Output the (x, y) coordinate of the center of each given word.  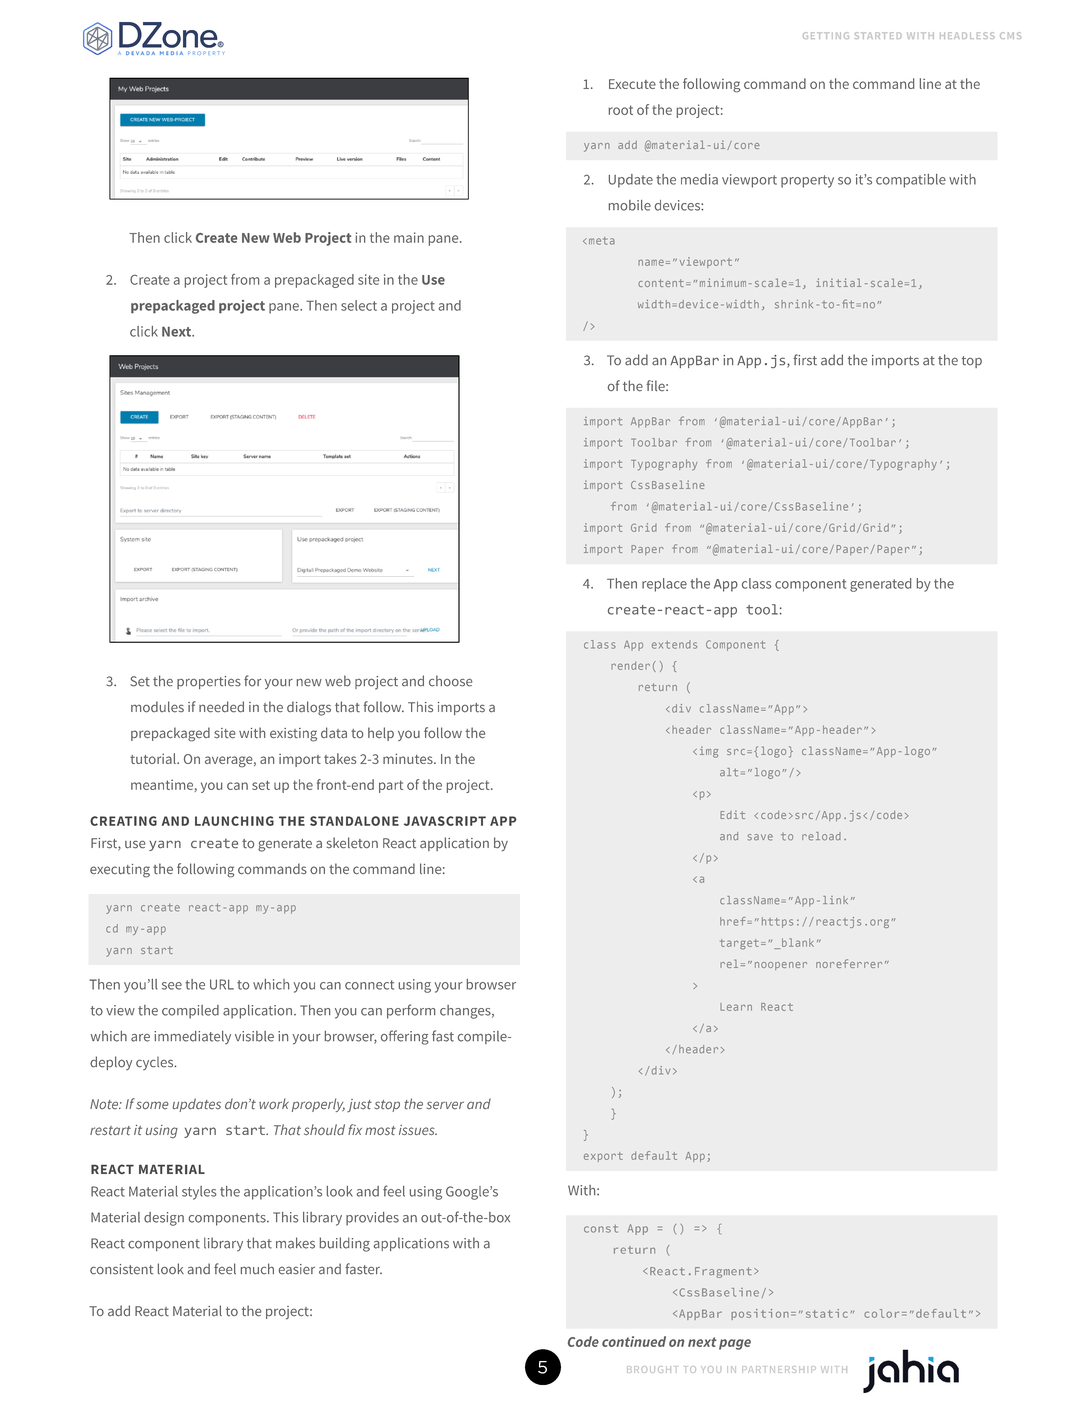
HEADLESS (967, 35)
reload (821, 836)
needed (221, 707)
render (630, 665)
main (409, 237)
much (257, 1269)
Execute (632, 84)
